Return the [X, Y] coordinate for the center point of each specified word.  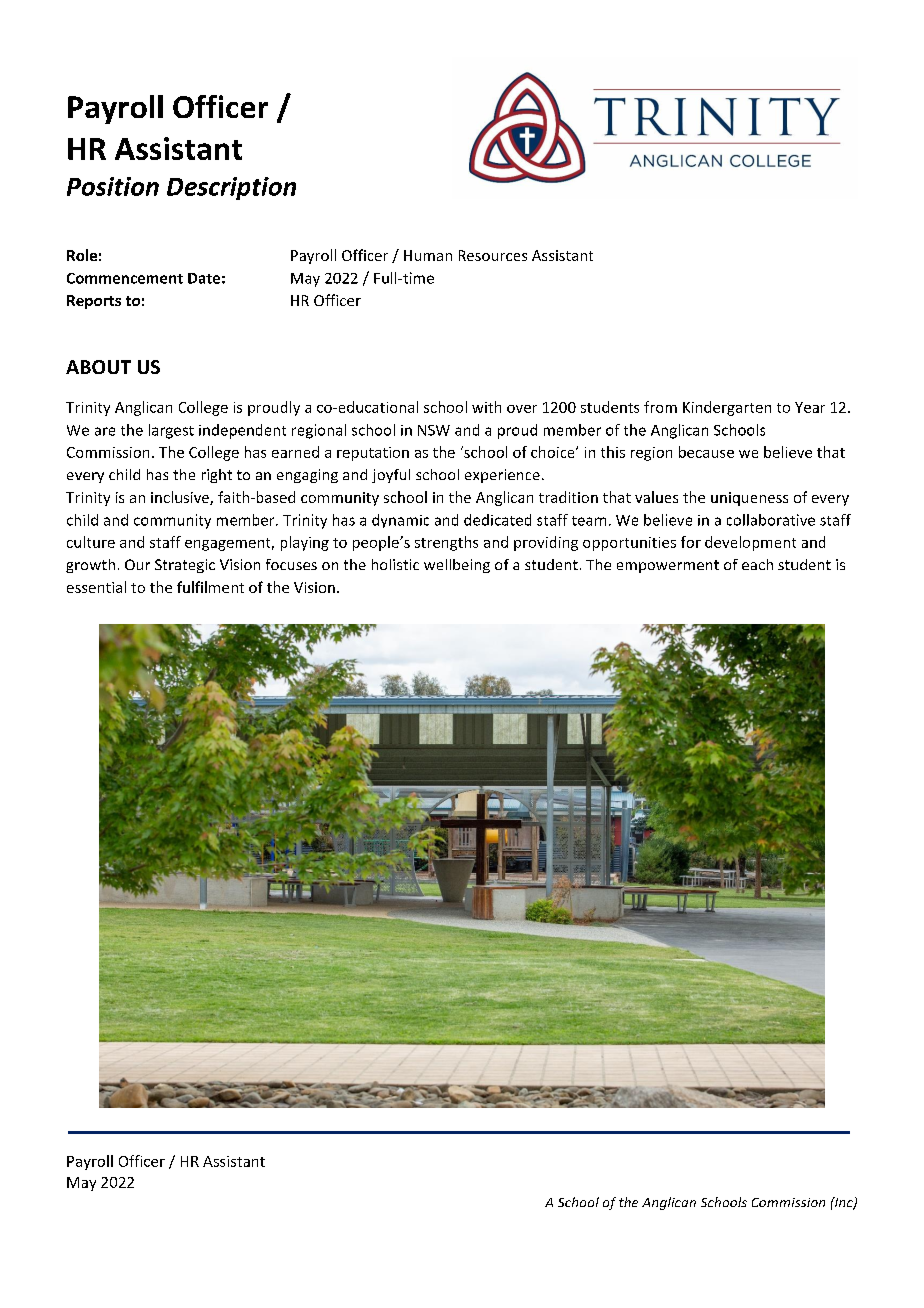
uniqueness [749, 499]
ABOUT [98, 367]
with [486, 407]
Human [428, 255]
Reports [94, 302]
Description [231, 188]
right [217, 476]
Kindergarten [727, 408]
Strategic [185, 566]
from [660, 407]
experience [502, 476]
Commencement [125, 278]
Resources [493, 255]
